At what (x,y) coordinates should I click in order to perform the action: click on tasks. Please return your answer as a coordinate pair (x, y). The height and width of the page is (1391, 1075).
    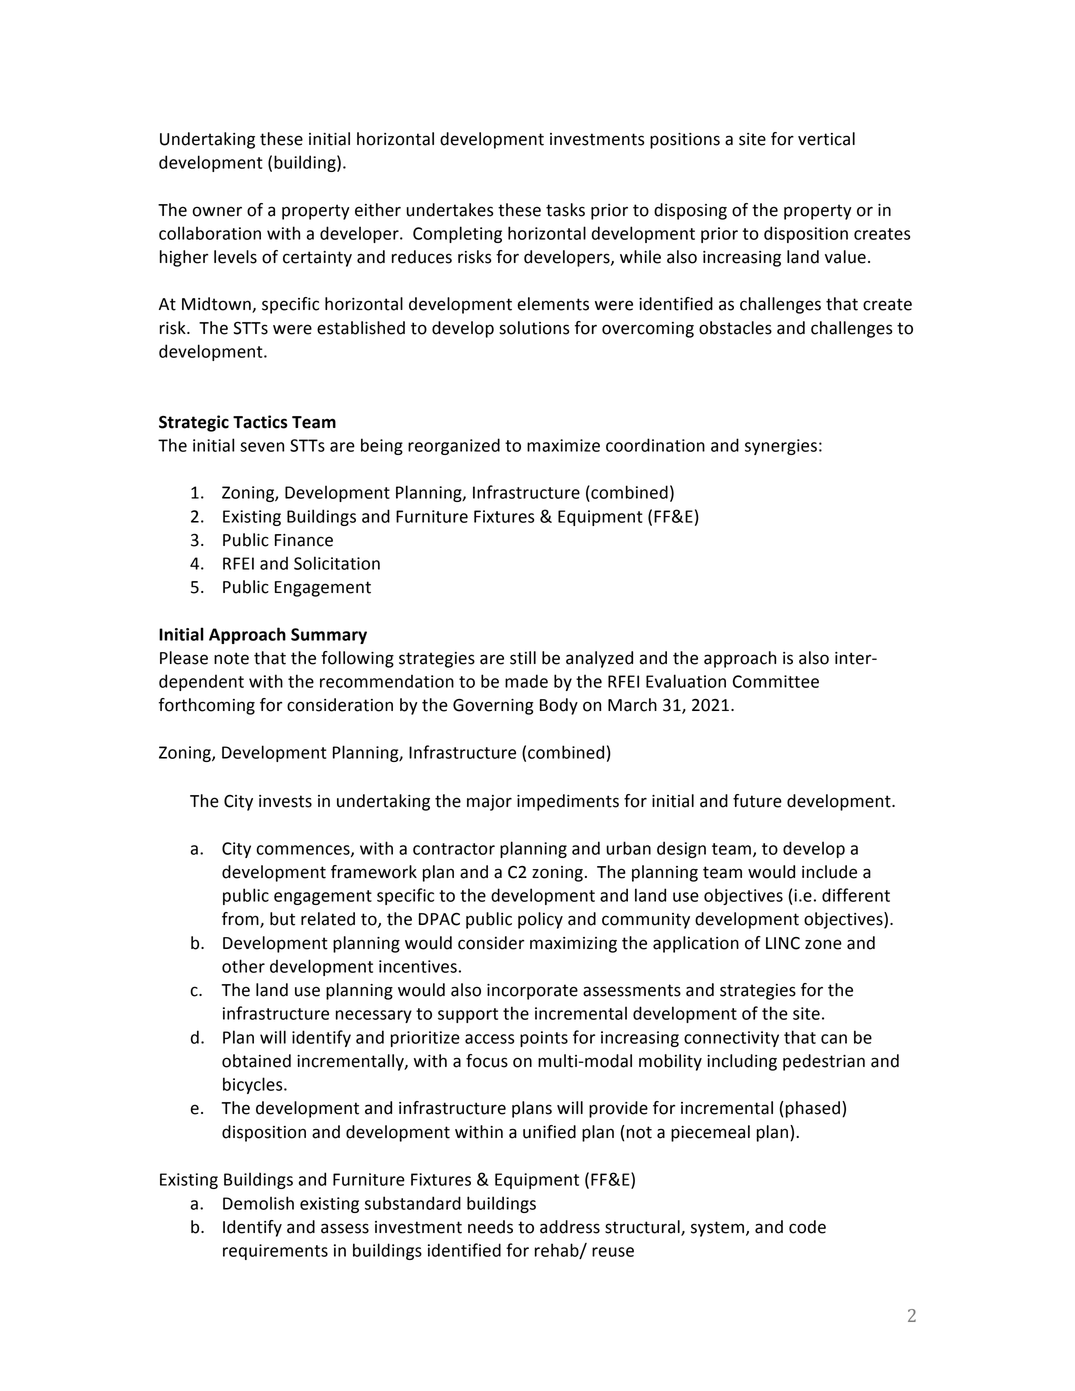
    Looking at the image, I should click on (565, 210).
